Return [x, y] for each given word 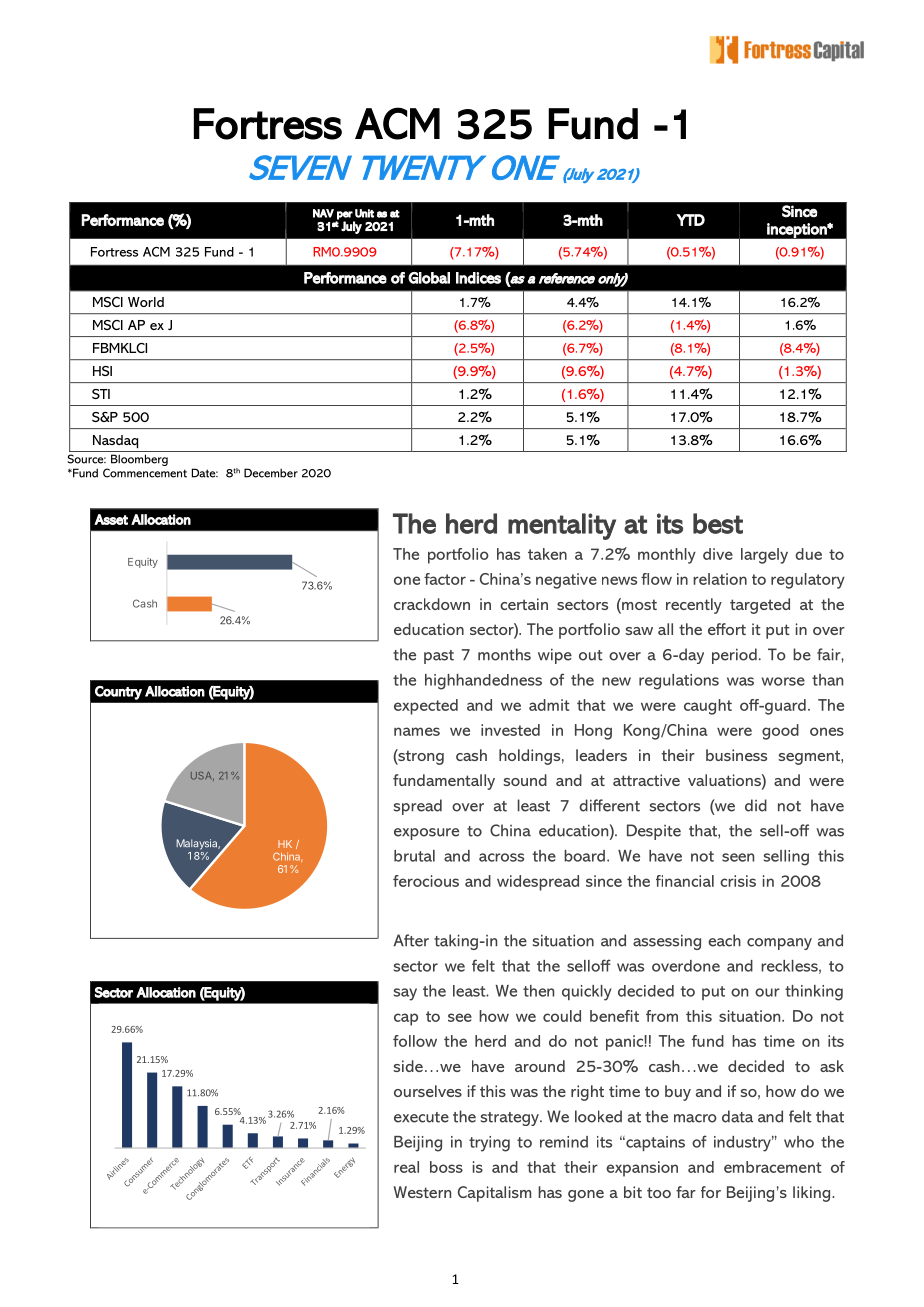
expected [426, 707]
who [799, 1142]
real [406, 1167]
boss [446, 1167]
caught [708, 707]
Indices [478, 278]
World [146, 302]
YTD [690, 220]
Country [118, 693]
